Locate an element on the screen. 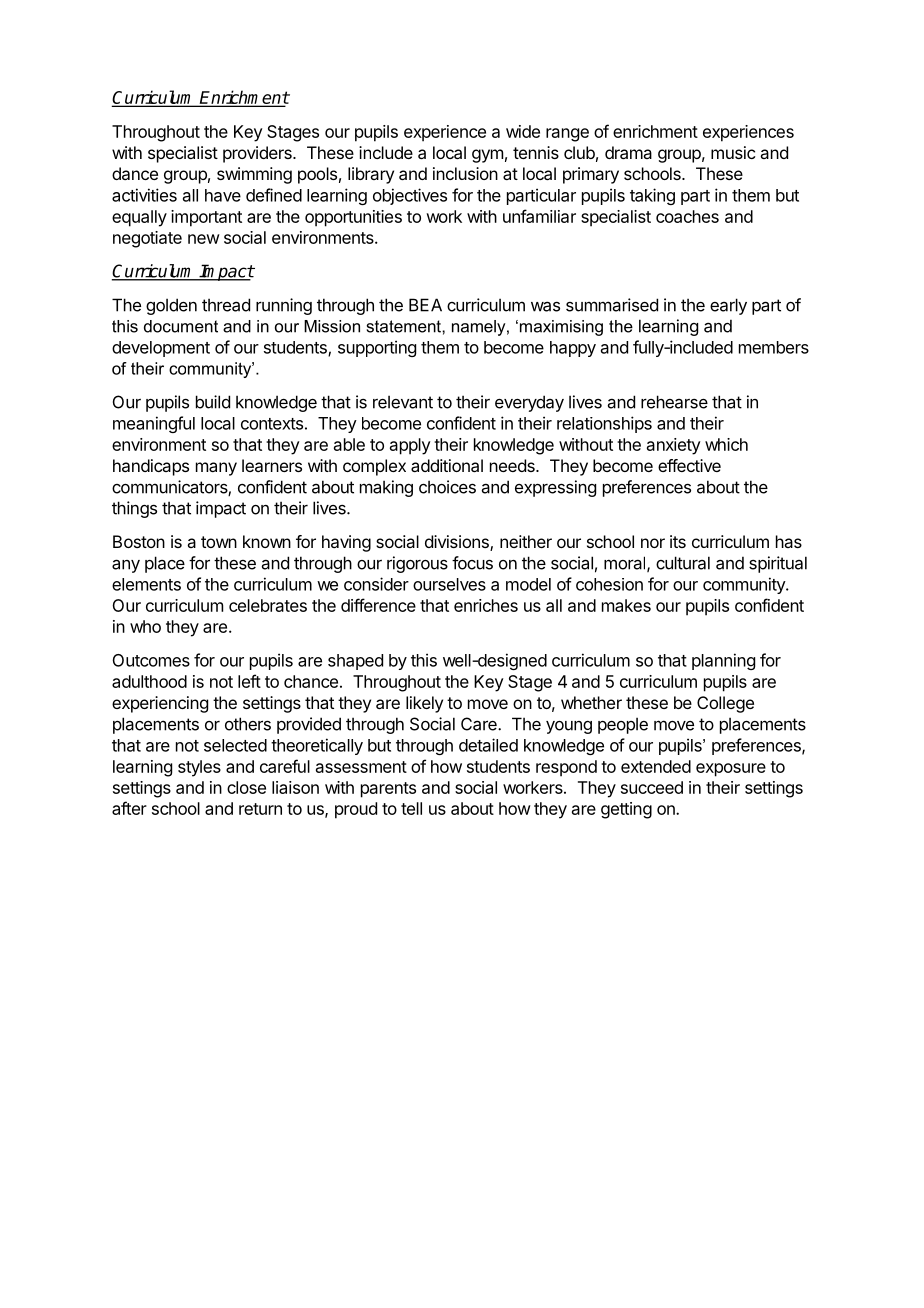 Image resolution: width=924 pixels, height=1308 pixels. gym is located at coordinates (487, 156).
